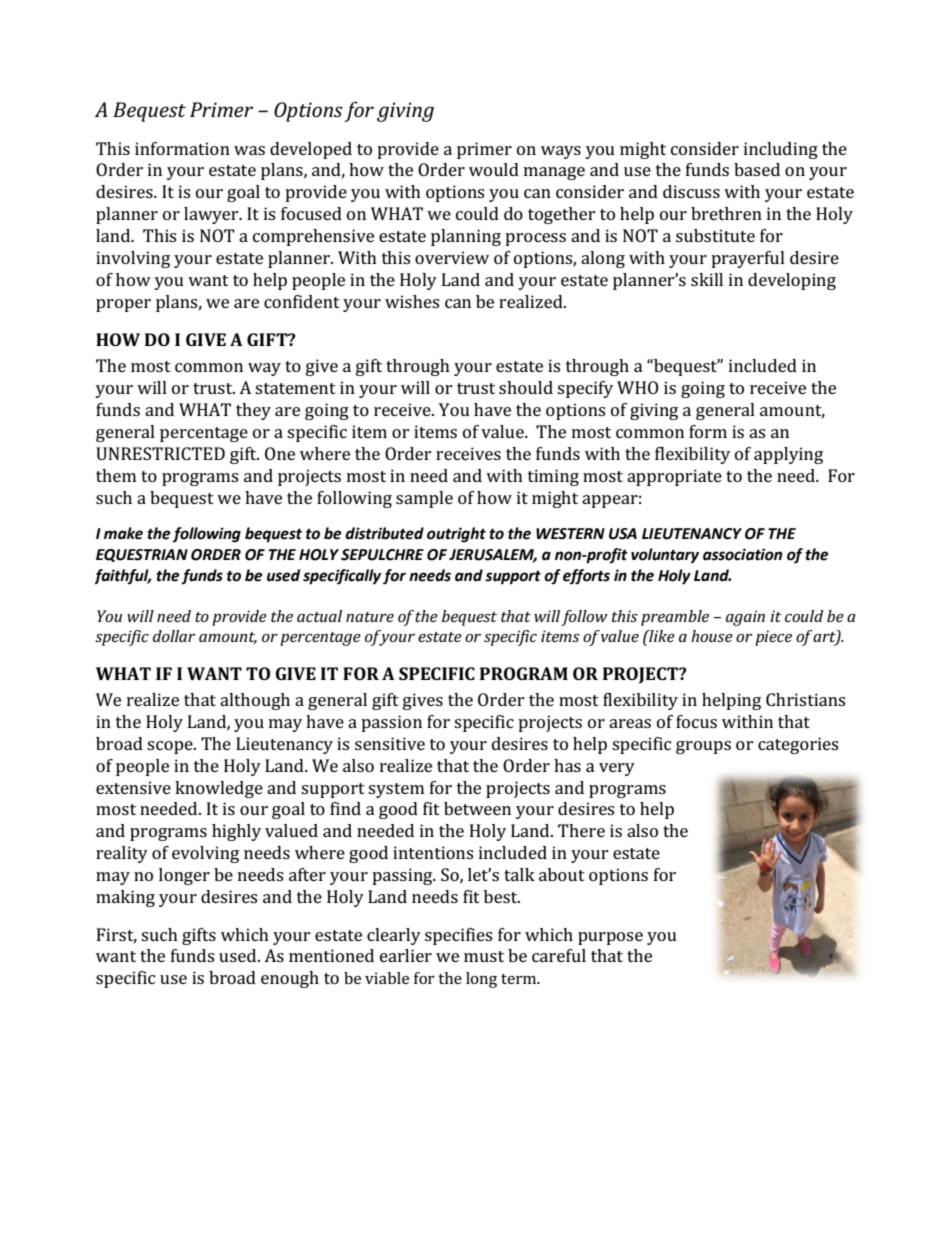 This screenshot has height=1233, width=952. I want to click on was, so click(249, 150).
